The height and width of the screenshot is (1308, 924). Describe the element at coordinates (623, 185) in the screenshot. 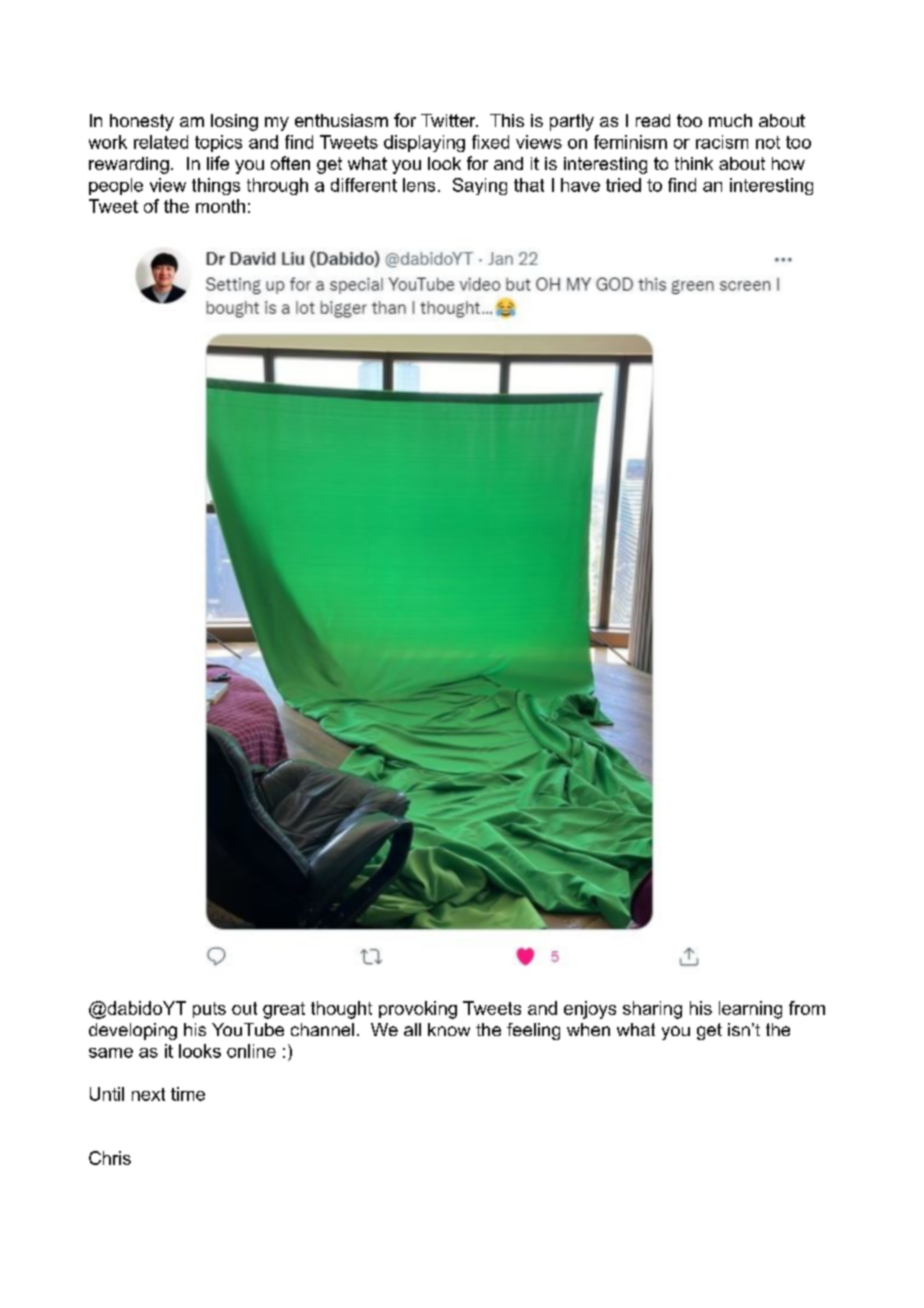

I see `tried` at that location.
